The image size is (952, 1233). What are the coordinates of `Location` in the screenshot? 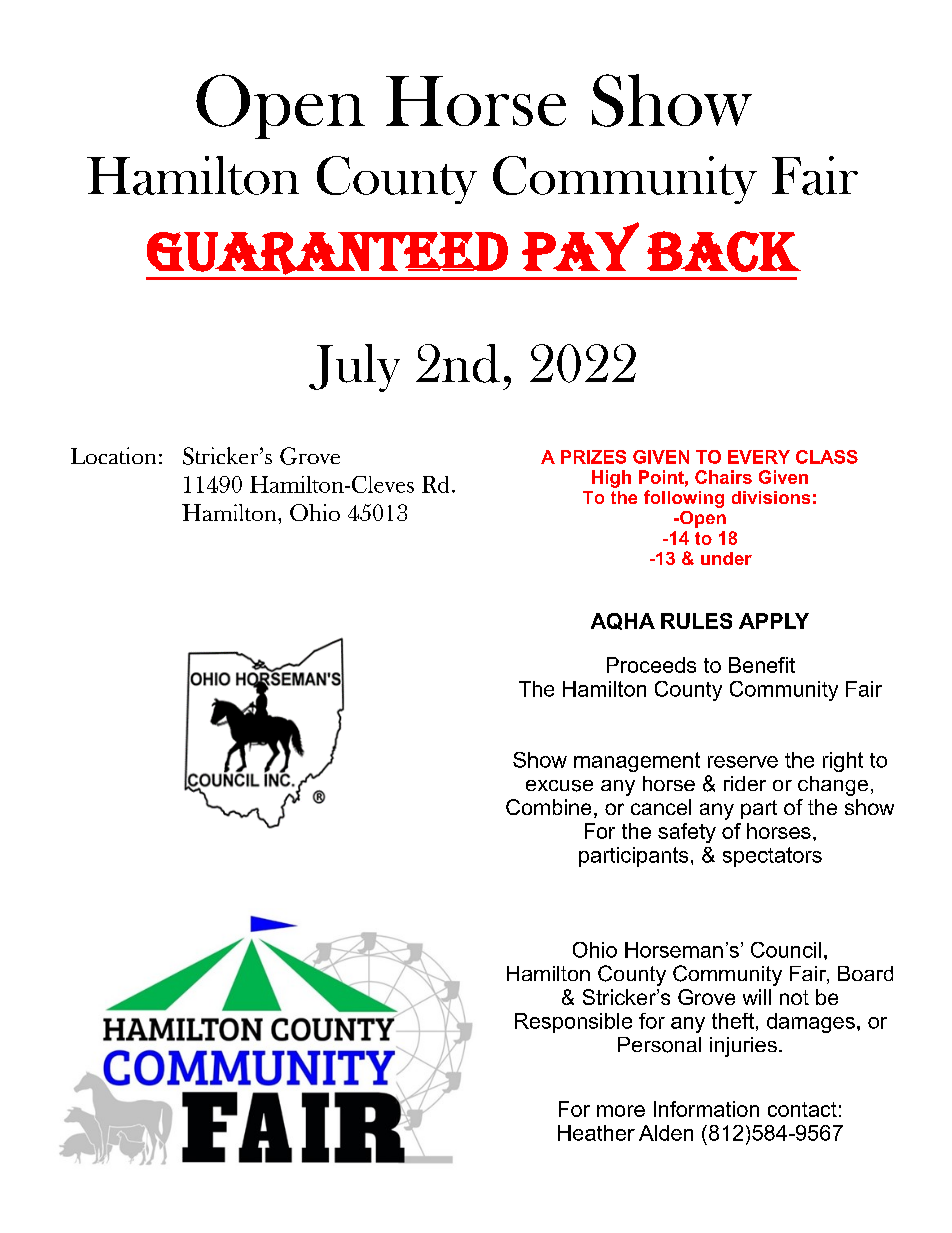 It's located at (113, 455).
